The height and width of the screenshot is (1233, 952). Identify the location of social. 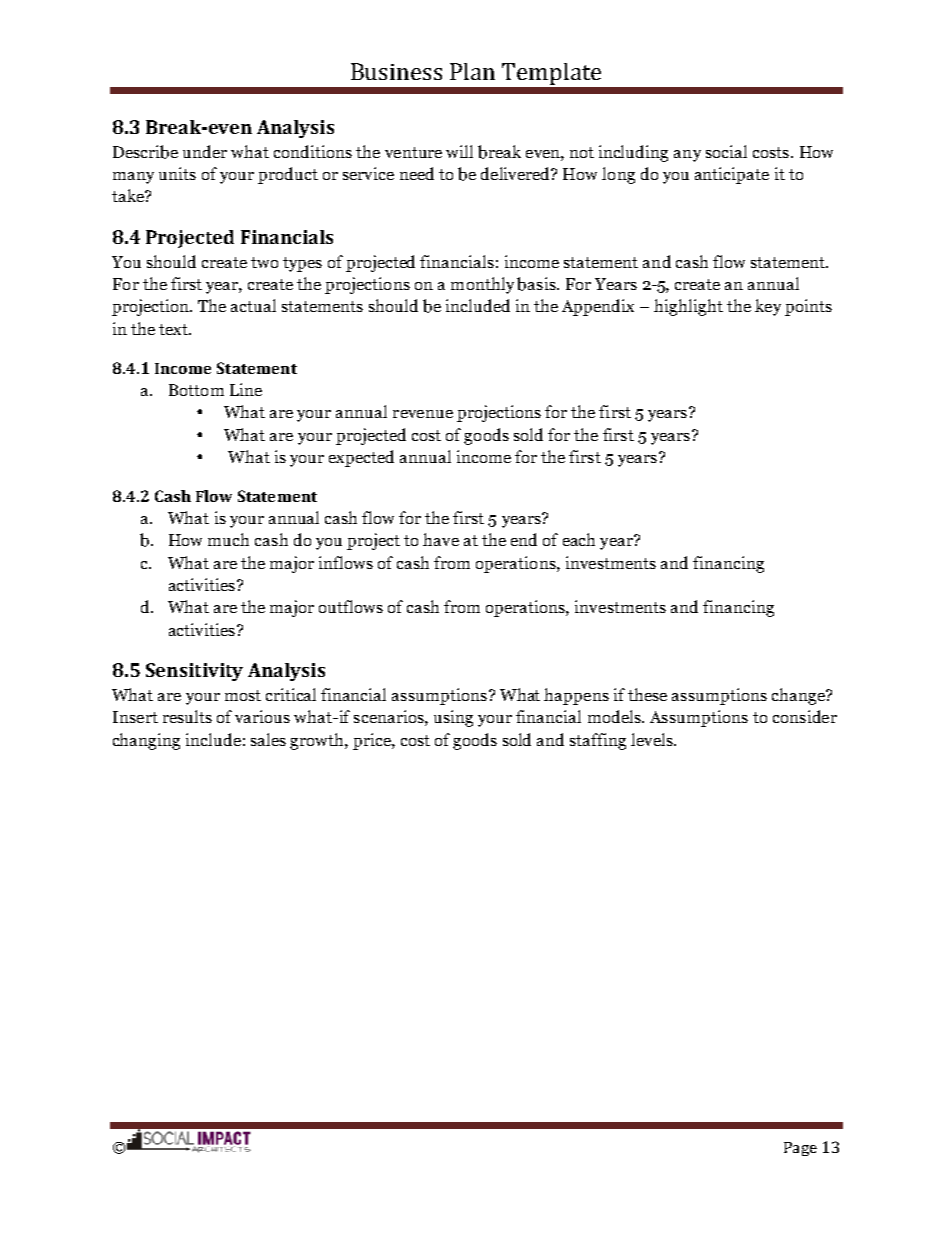
(726, 151).
